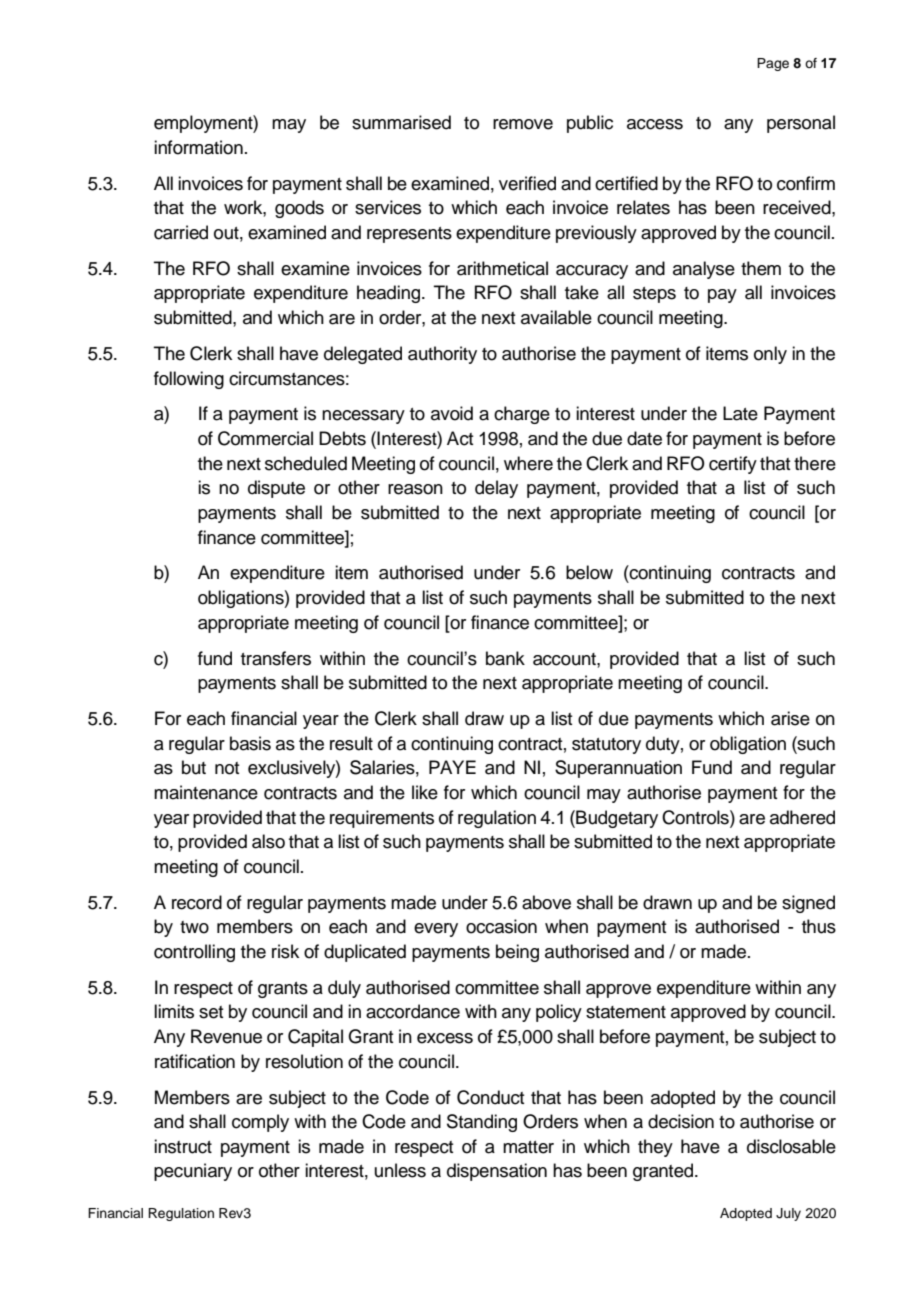 This screenshot has width=924, height=1307. Describe the element at coordinates (198, 147) in the screenshot. I see `information` at that location.
